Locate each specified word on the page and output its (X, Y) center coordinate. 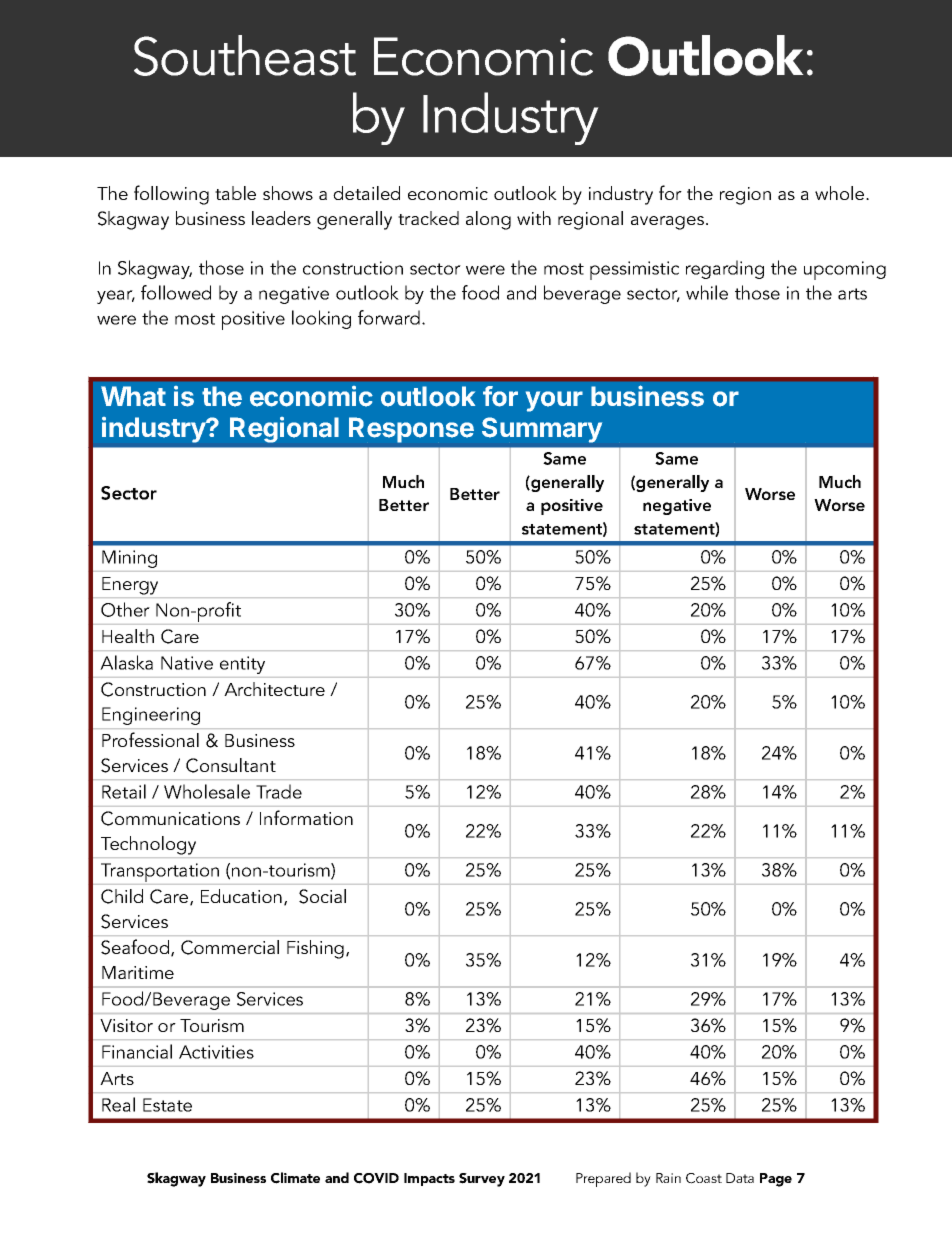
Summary (542, 430)
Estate (167, 1105)
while (707, 292)
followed (176, 292)
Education (241, 896)
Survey (482, 1180)
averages (669, 223)
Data (740, 1178)
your (554, 401)
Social (322, 896)
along (488, 220)
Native (187, 663)
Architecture (274, 689)
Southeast (245, 55)
